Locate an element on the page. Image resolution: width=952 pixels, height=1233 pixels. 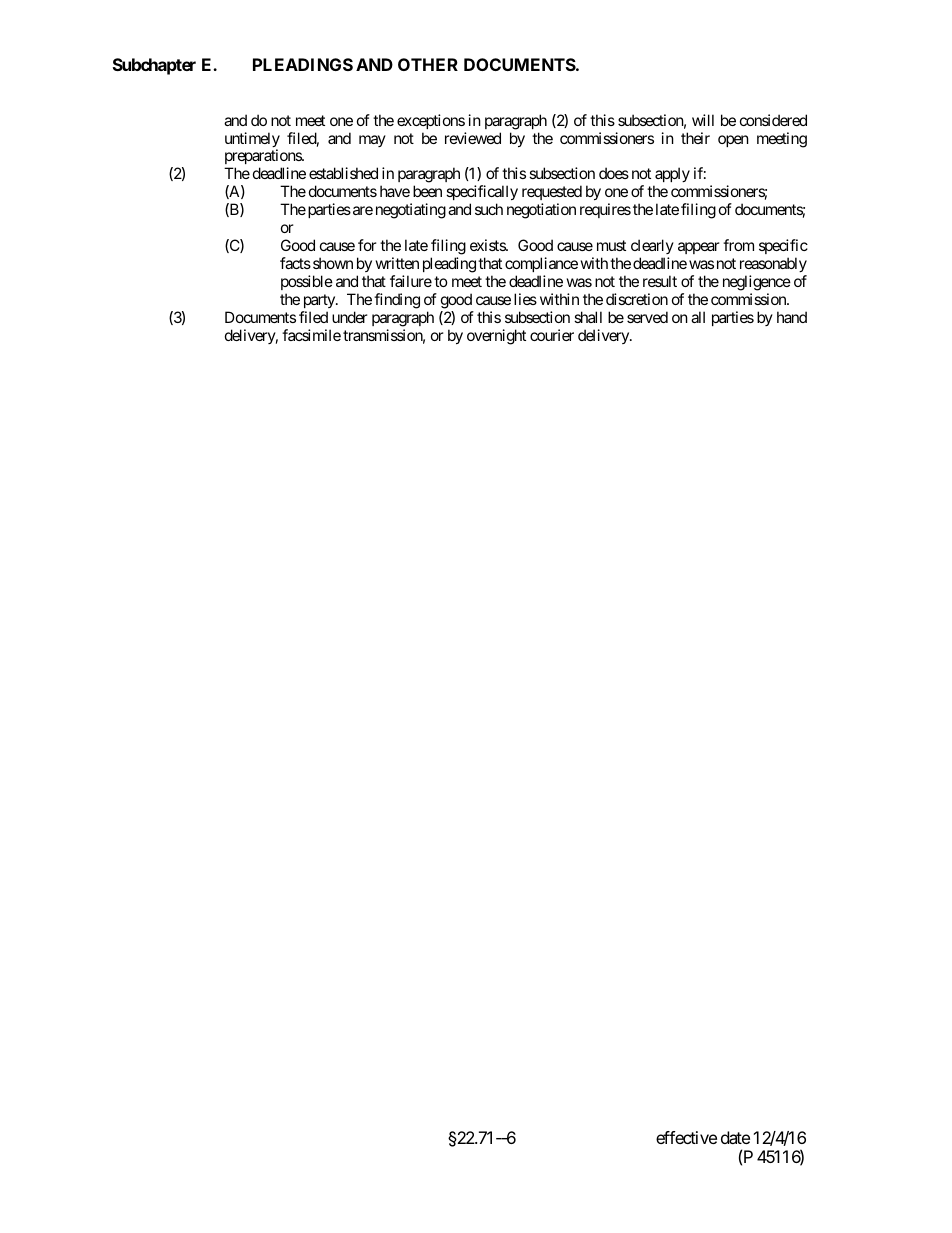
facsimile is located at coordinates (311, 335).
